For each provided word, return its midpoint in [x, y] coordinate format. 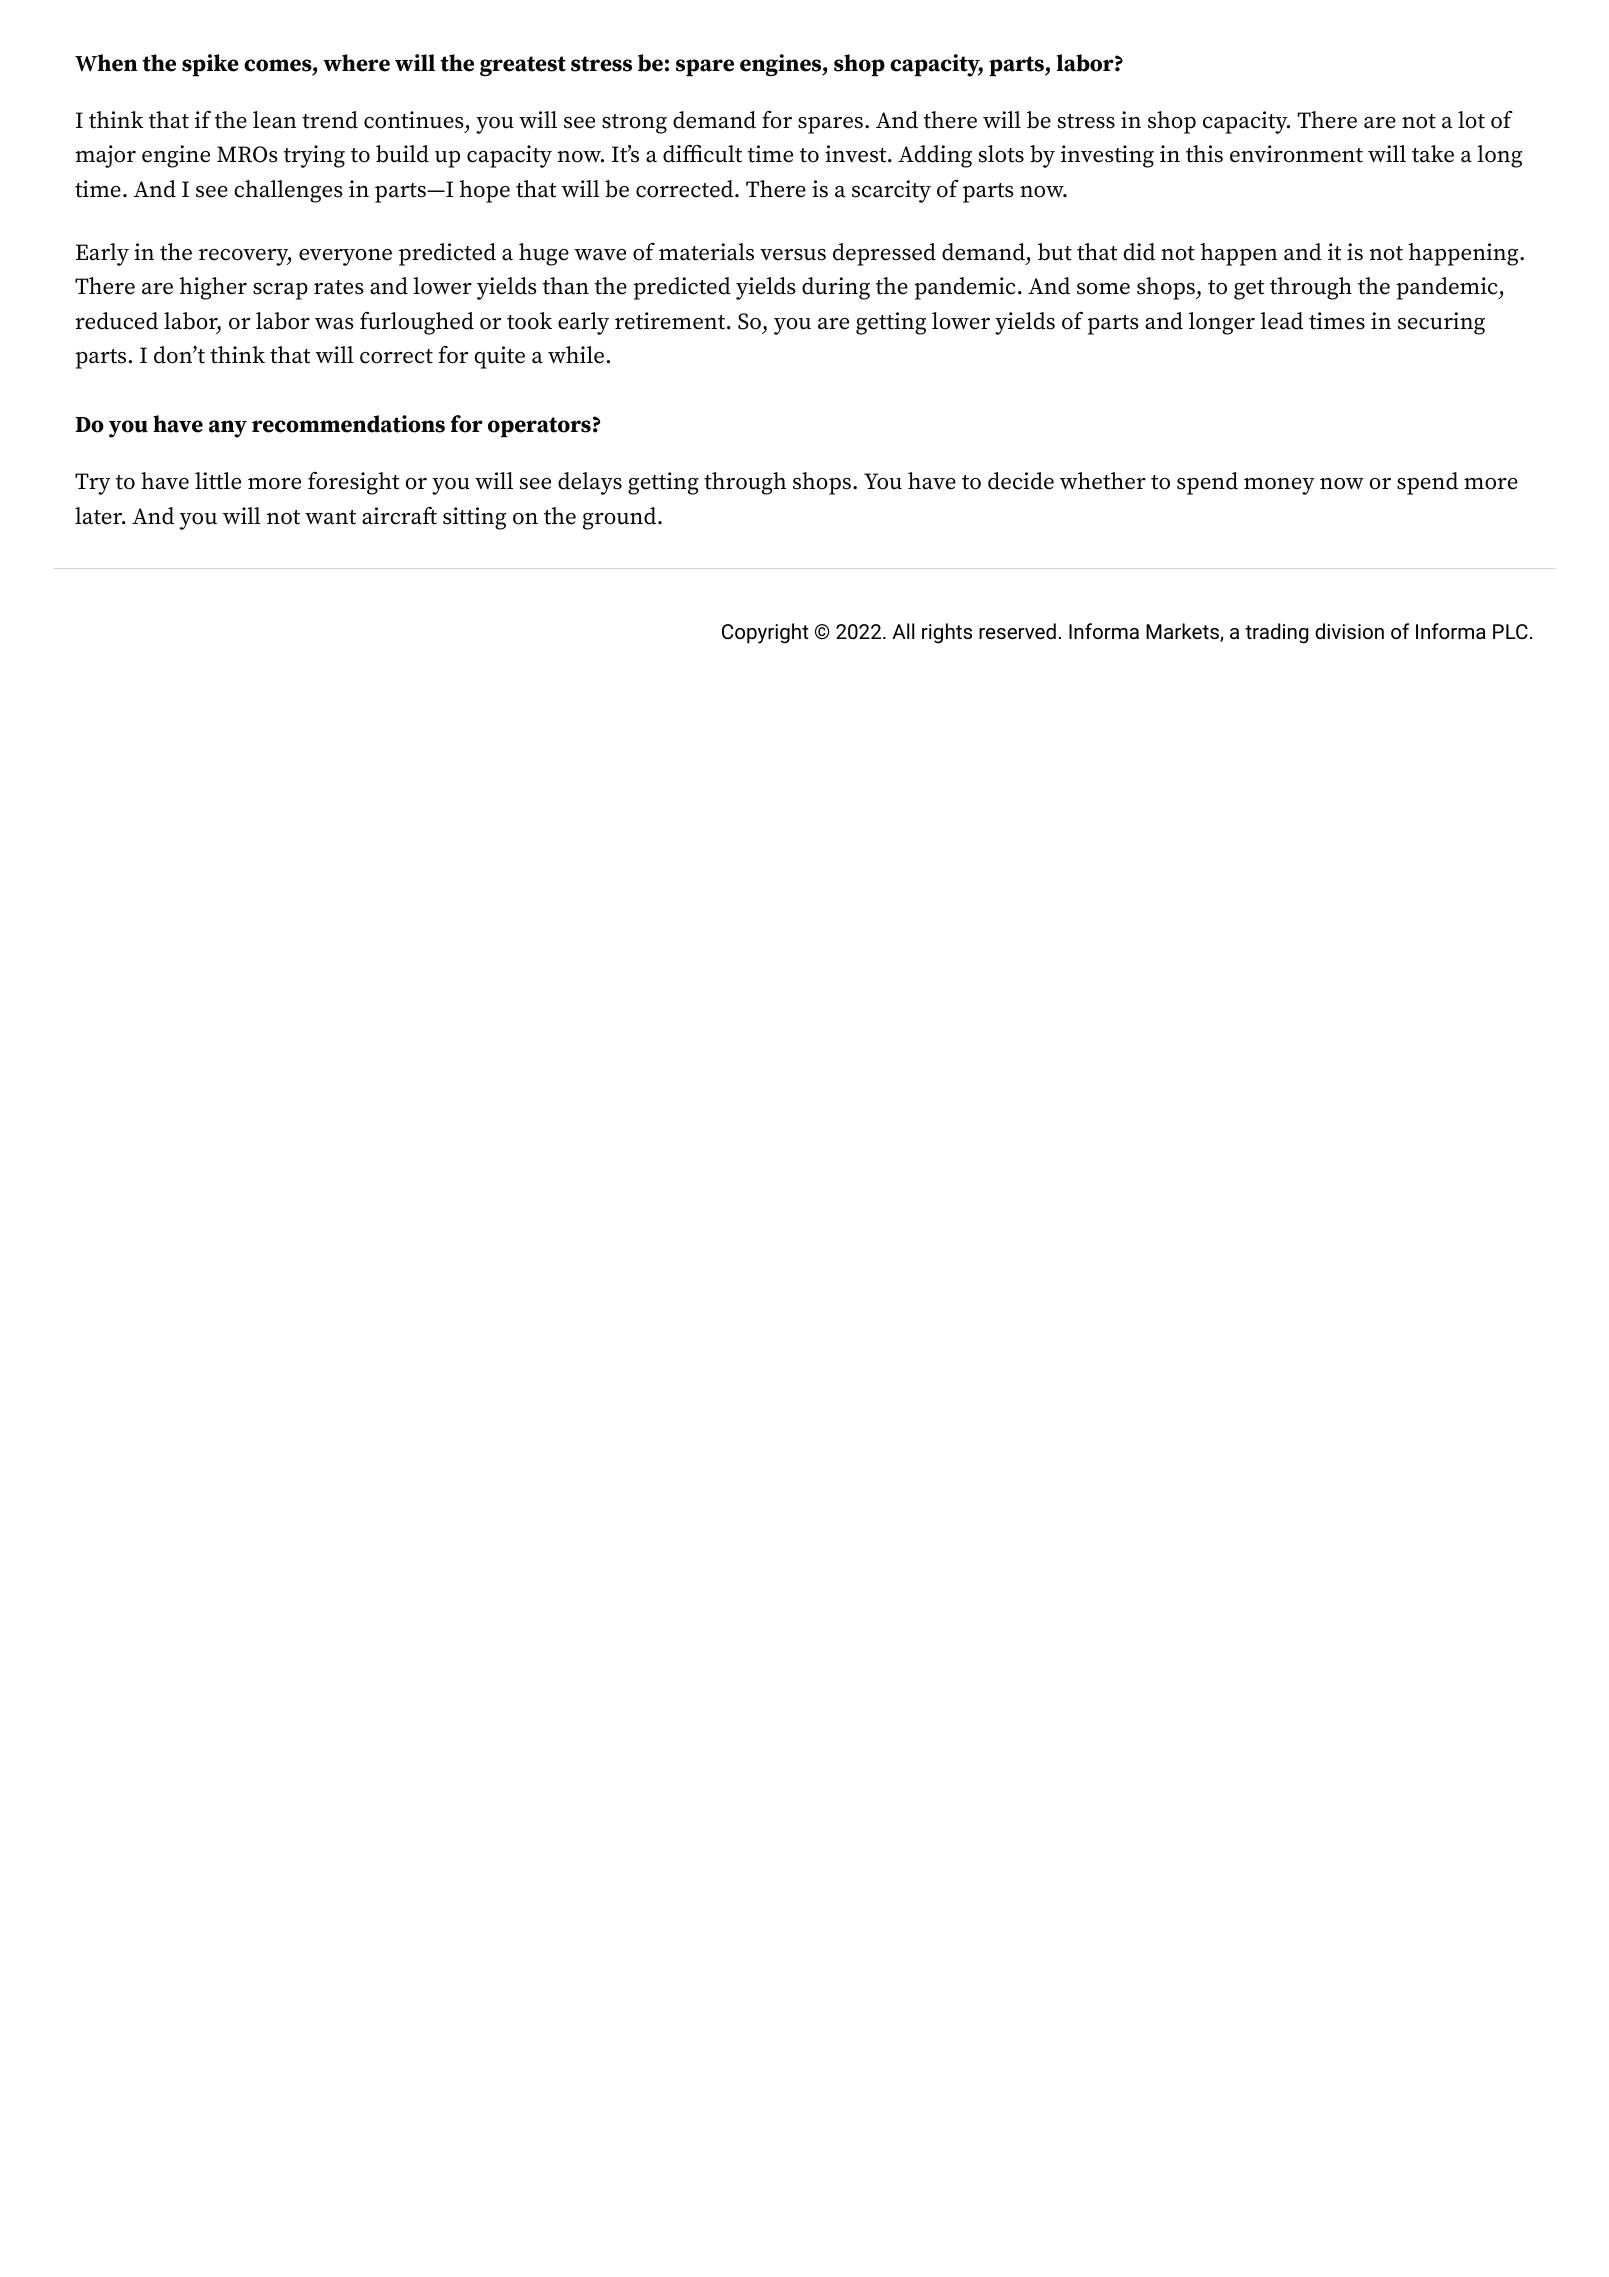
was [334, 324]
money [1279, 486]
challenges [288, 191]
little [218, 481]
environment [1296, 154]
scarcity [891, 191]
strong [634, 124]
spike [210, 65]
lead [1282, 321]
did [1139, 252]
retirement [671, 321]
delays [590, 483]
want [330, 517]
